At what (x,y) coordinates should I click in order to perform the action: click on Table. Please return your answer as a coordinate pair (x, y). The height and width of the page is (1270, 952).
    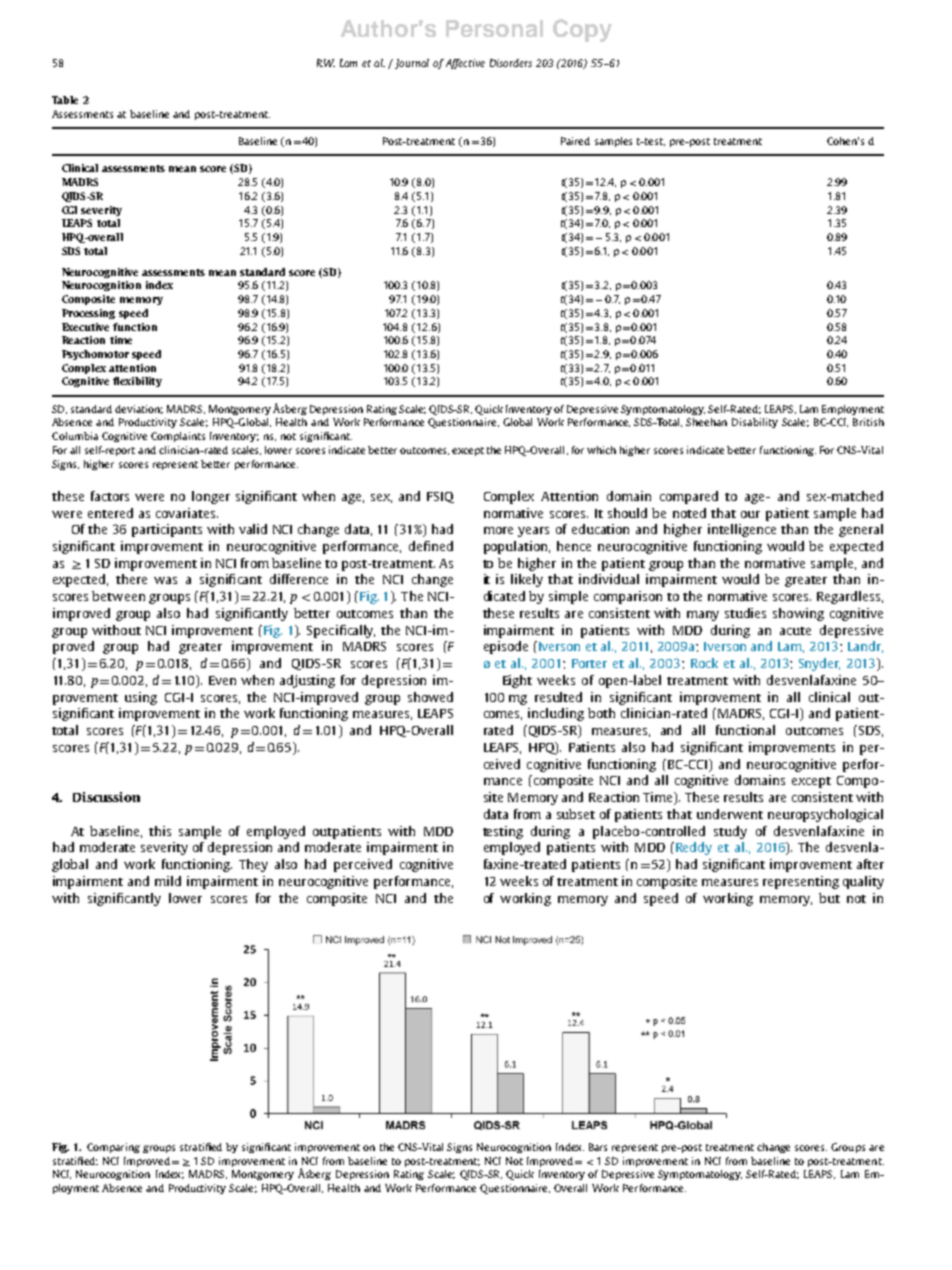
    Looking at the image, I should click on (65, 100).
